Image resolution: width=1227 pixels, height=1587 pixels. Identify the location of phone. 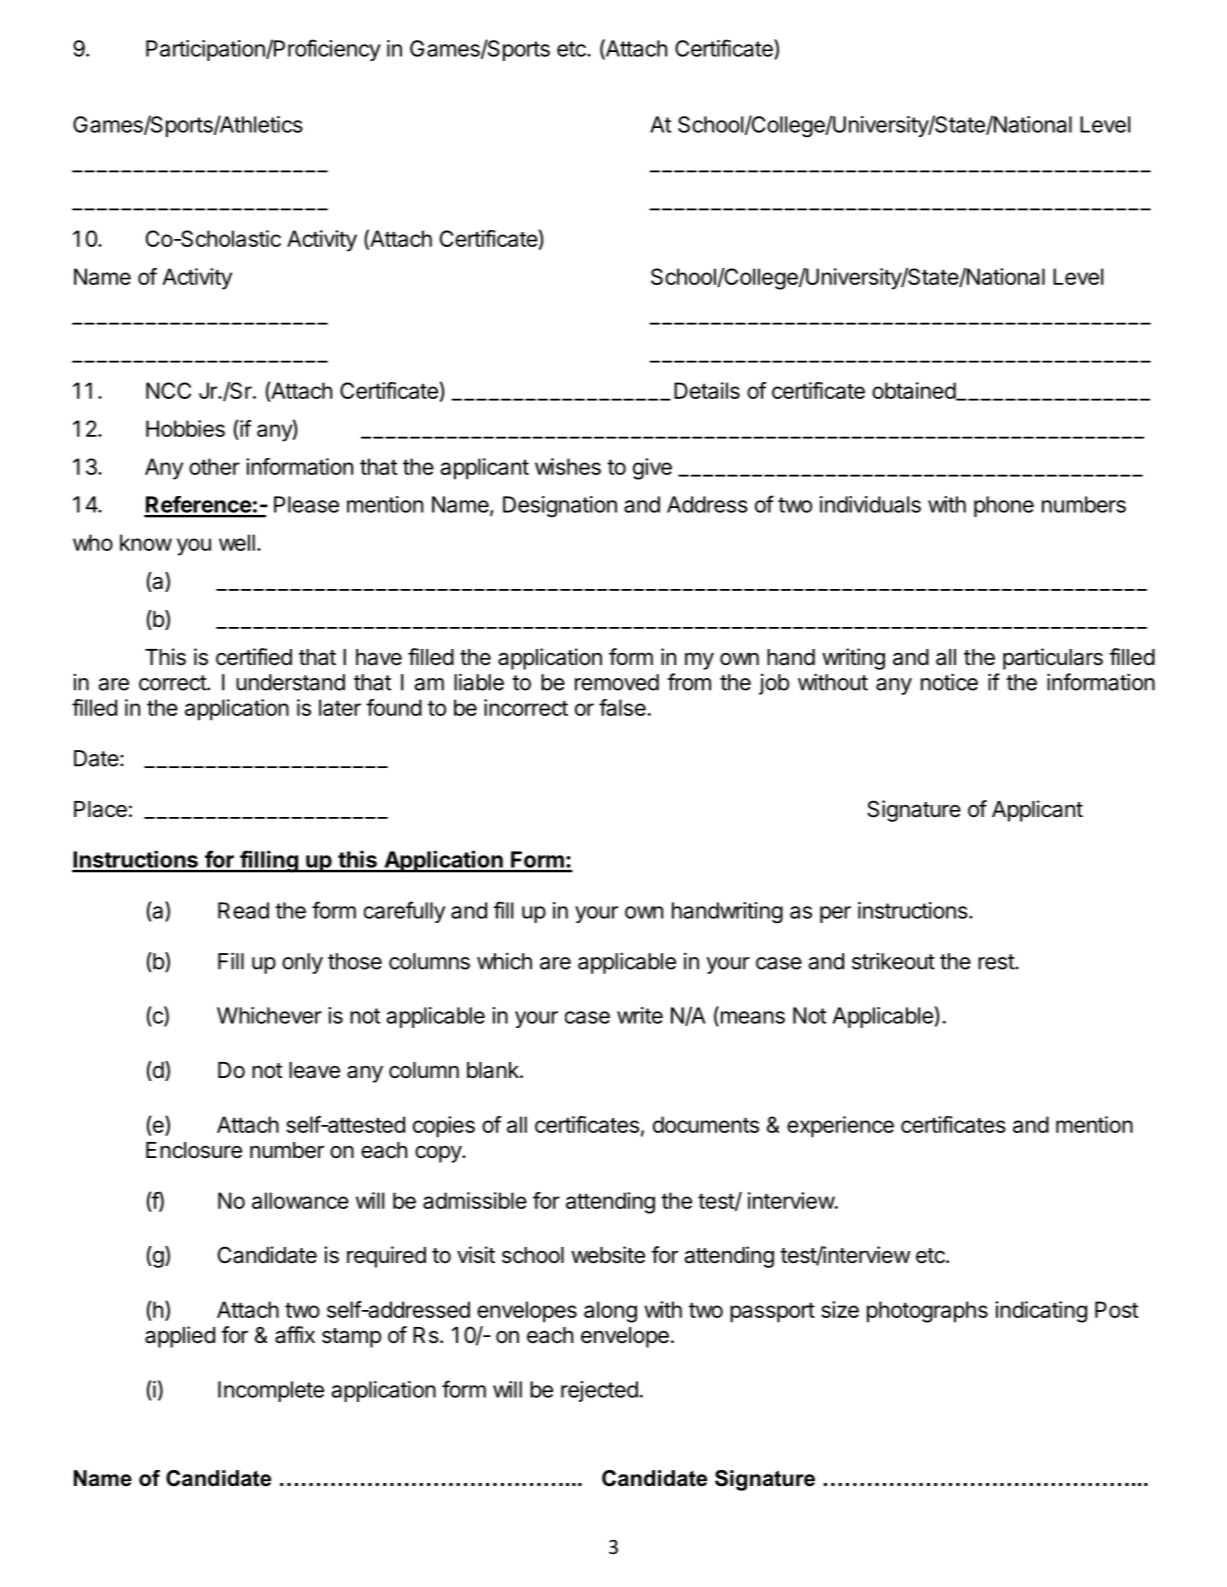
(1004, 506).
